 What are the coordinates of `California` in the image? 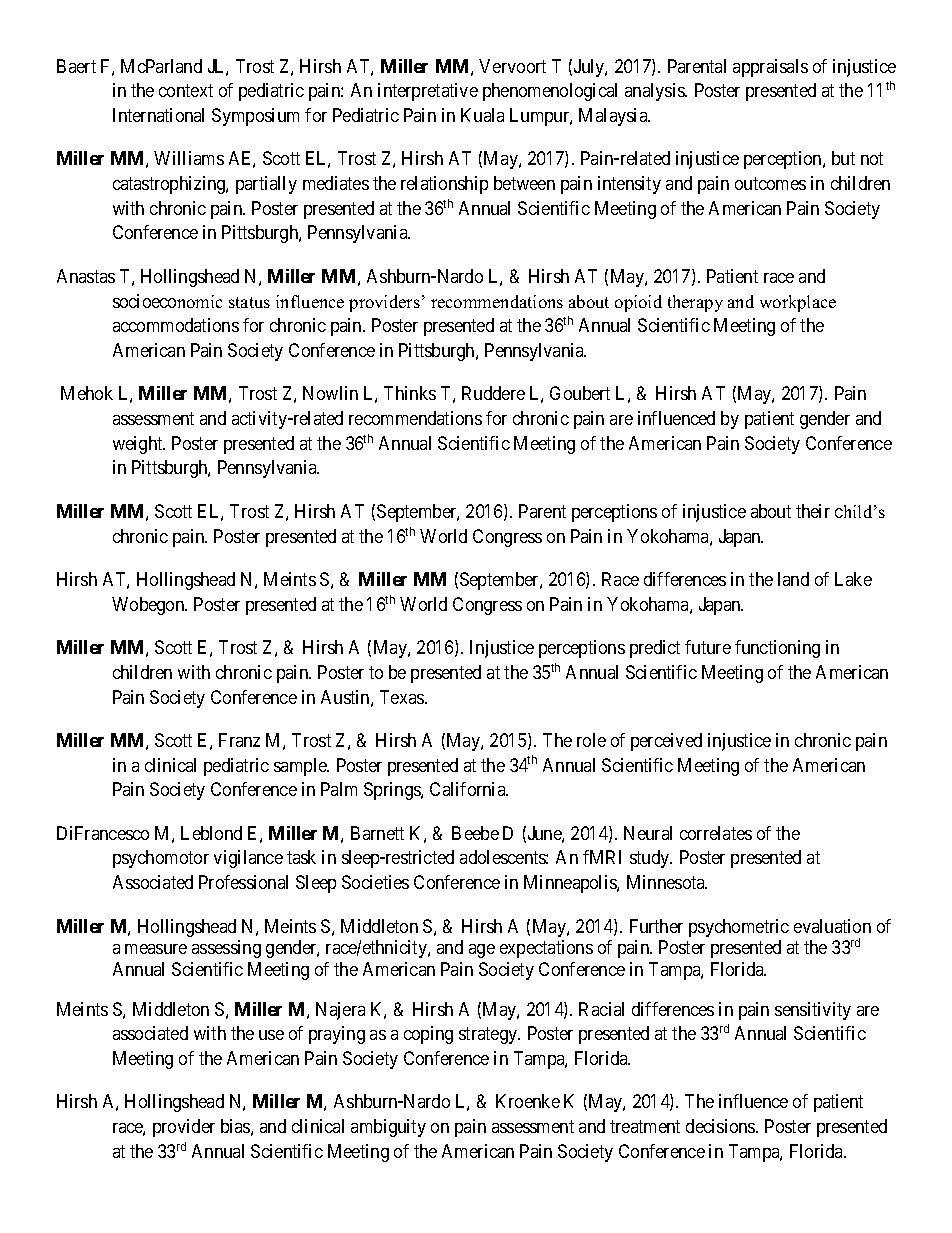 It's located at (469, 789).
